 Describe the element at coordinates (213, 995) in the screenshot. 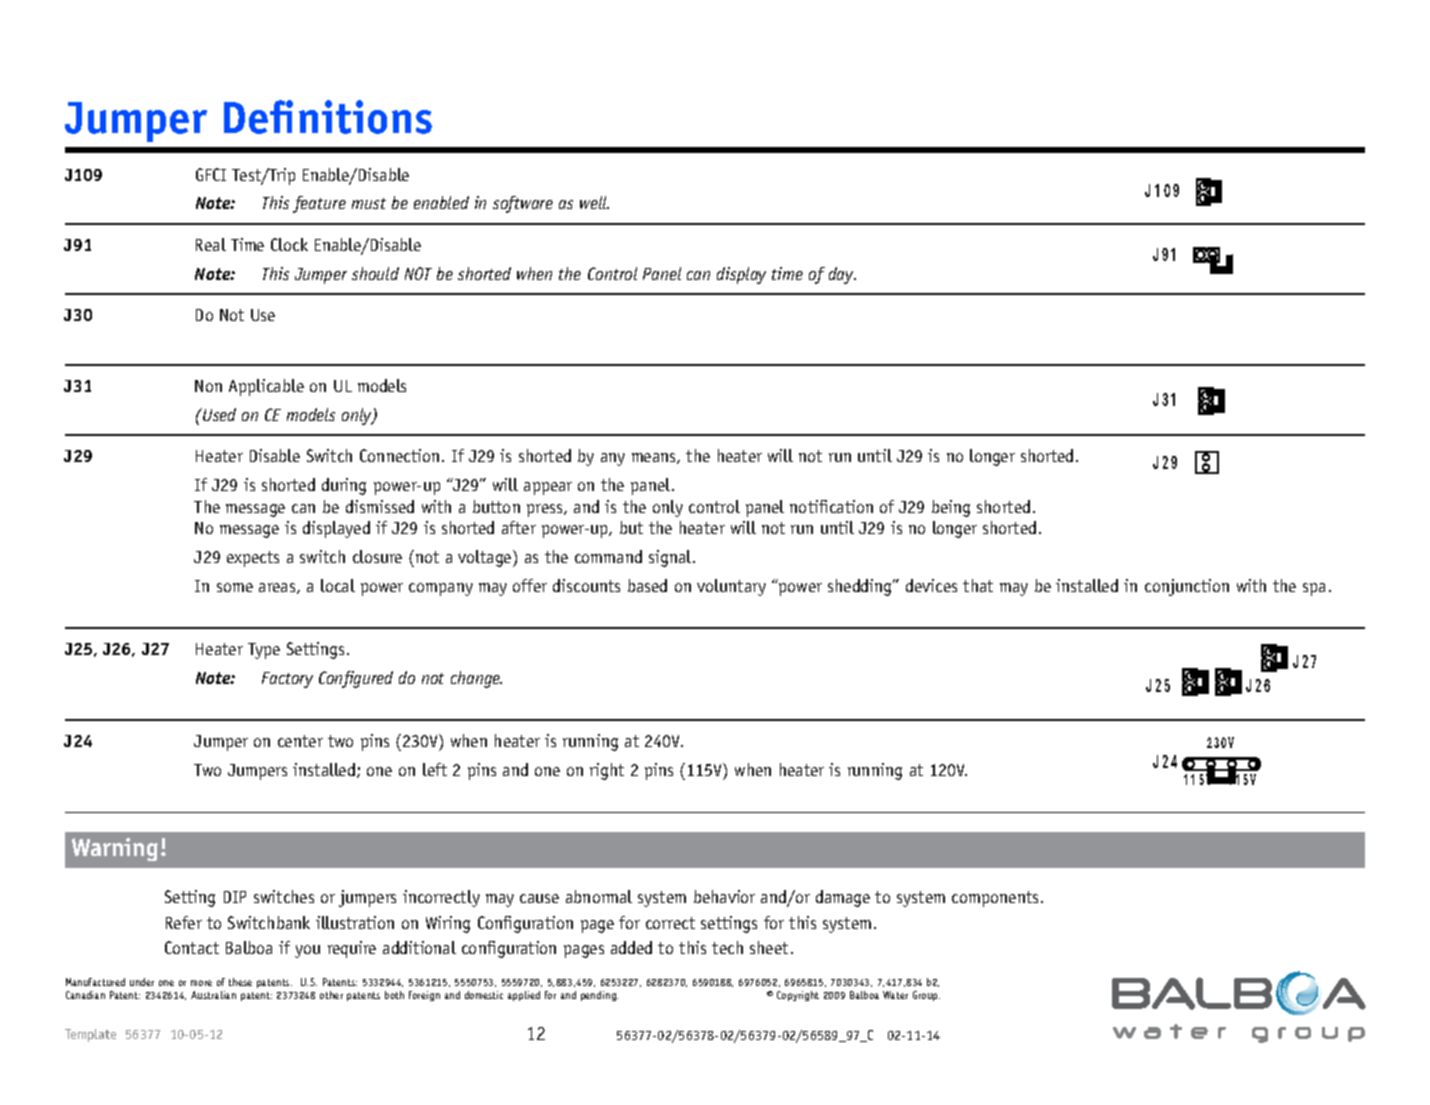

I see `Australian` at that location.
